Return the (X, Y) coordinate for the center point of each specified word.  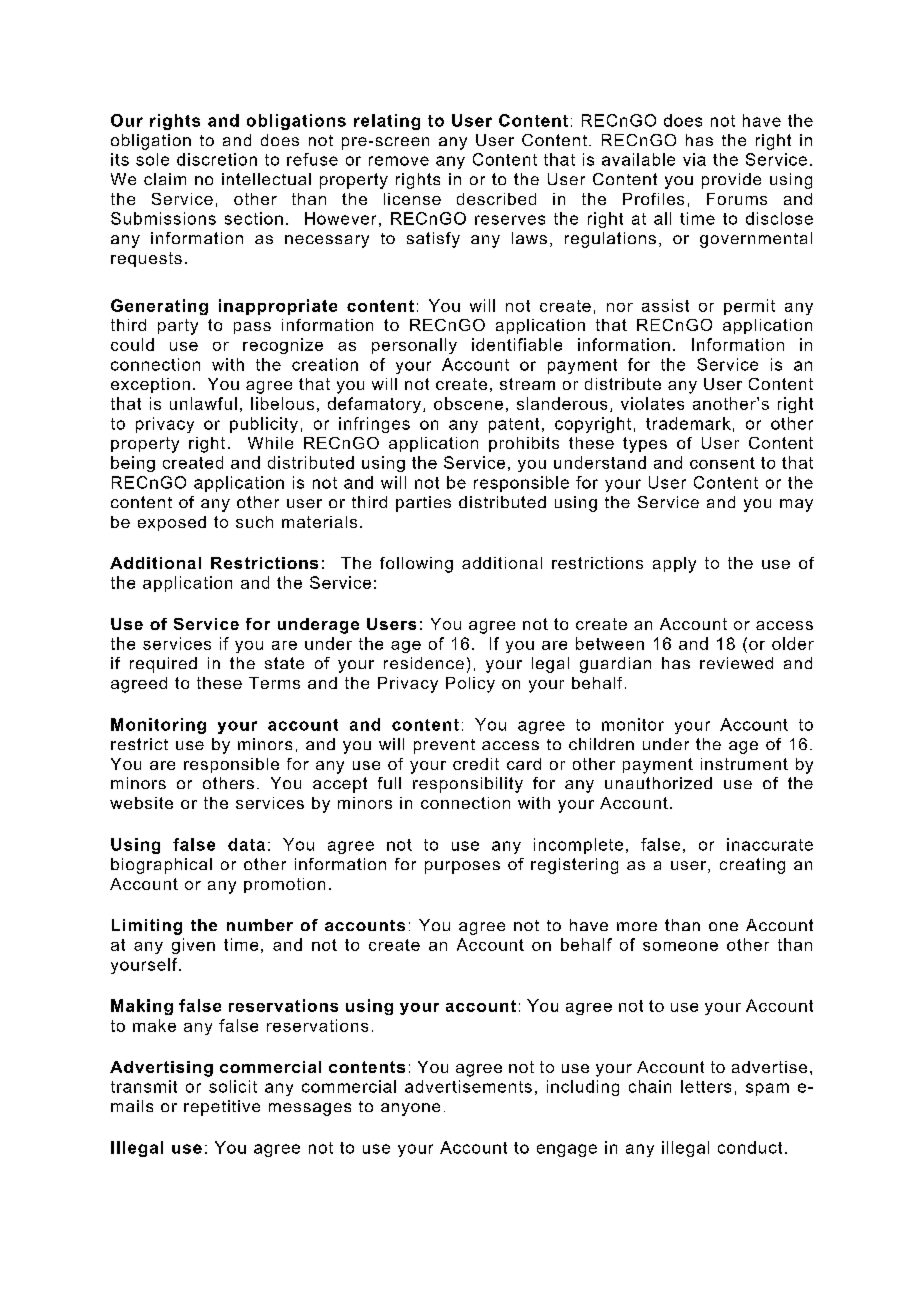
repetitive (222, 1108)
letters (706, 1086)
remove (399, 161)
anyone (410, 1109)
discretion (217, 159)
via (694, 159)
